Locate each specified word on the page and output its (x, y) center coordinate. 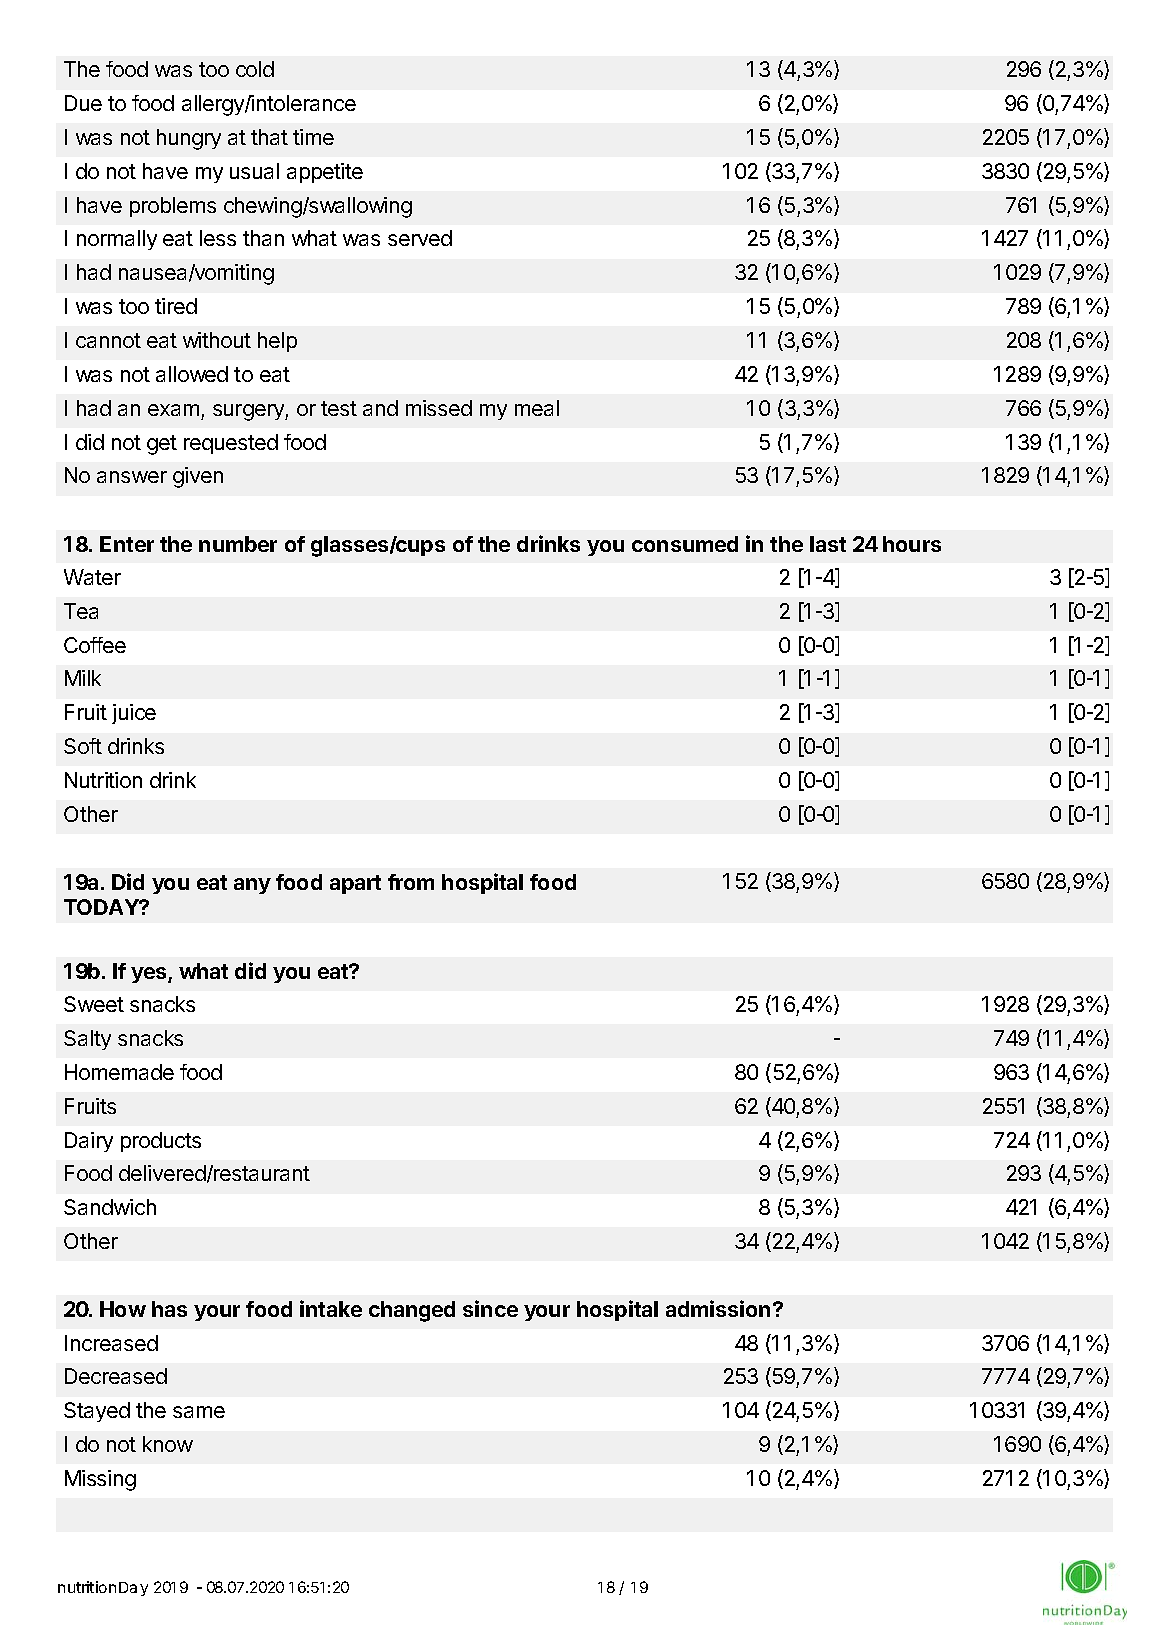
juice (134, 714)
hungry (189, 139)
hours (912, 544)
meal (537, 408)
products (161, 1142)
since (490, 1308)
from (411, 882)
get (162, 445)
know (168, 1444)
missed (439, 408)
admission (718, 1308)
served (420, 238)
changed (412, 1311)
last (828, 544)
